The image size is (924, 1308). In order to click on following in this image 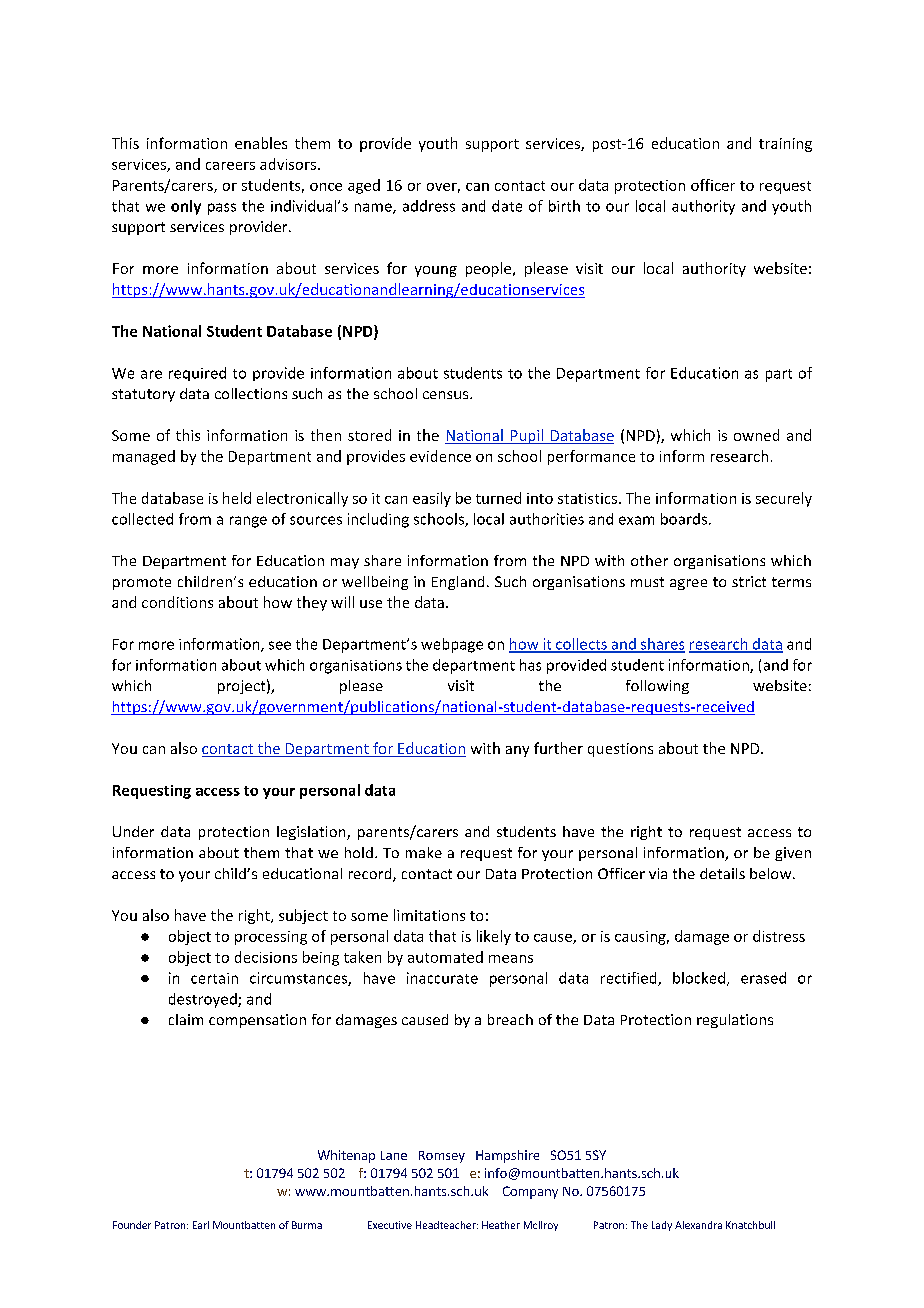, I will do `click(657, 687)`.
